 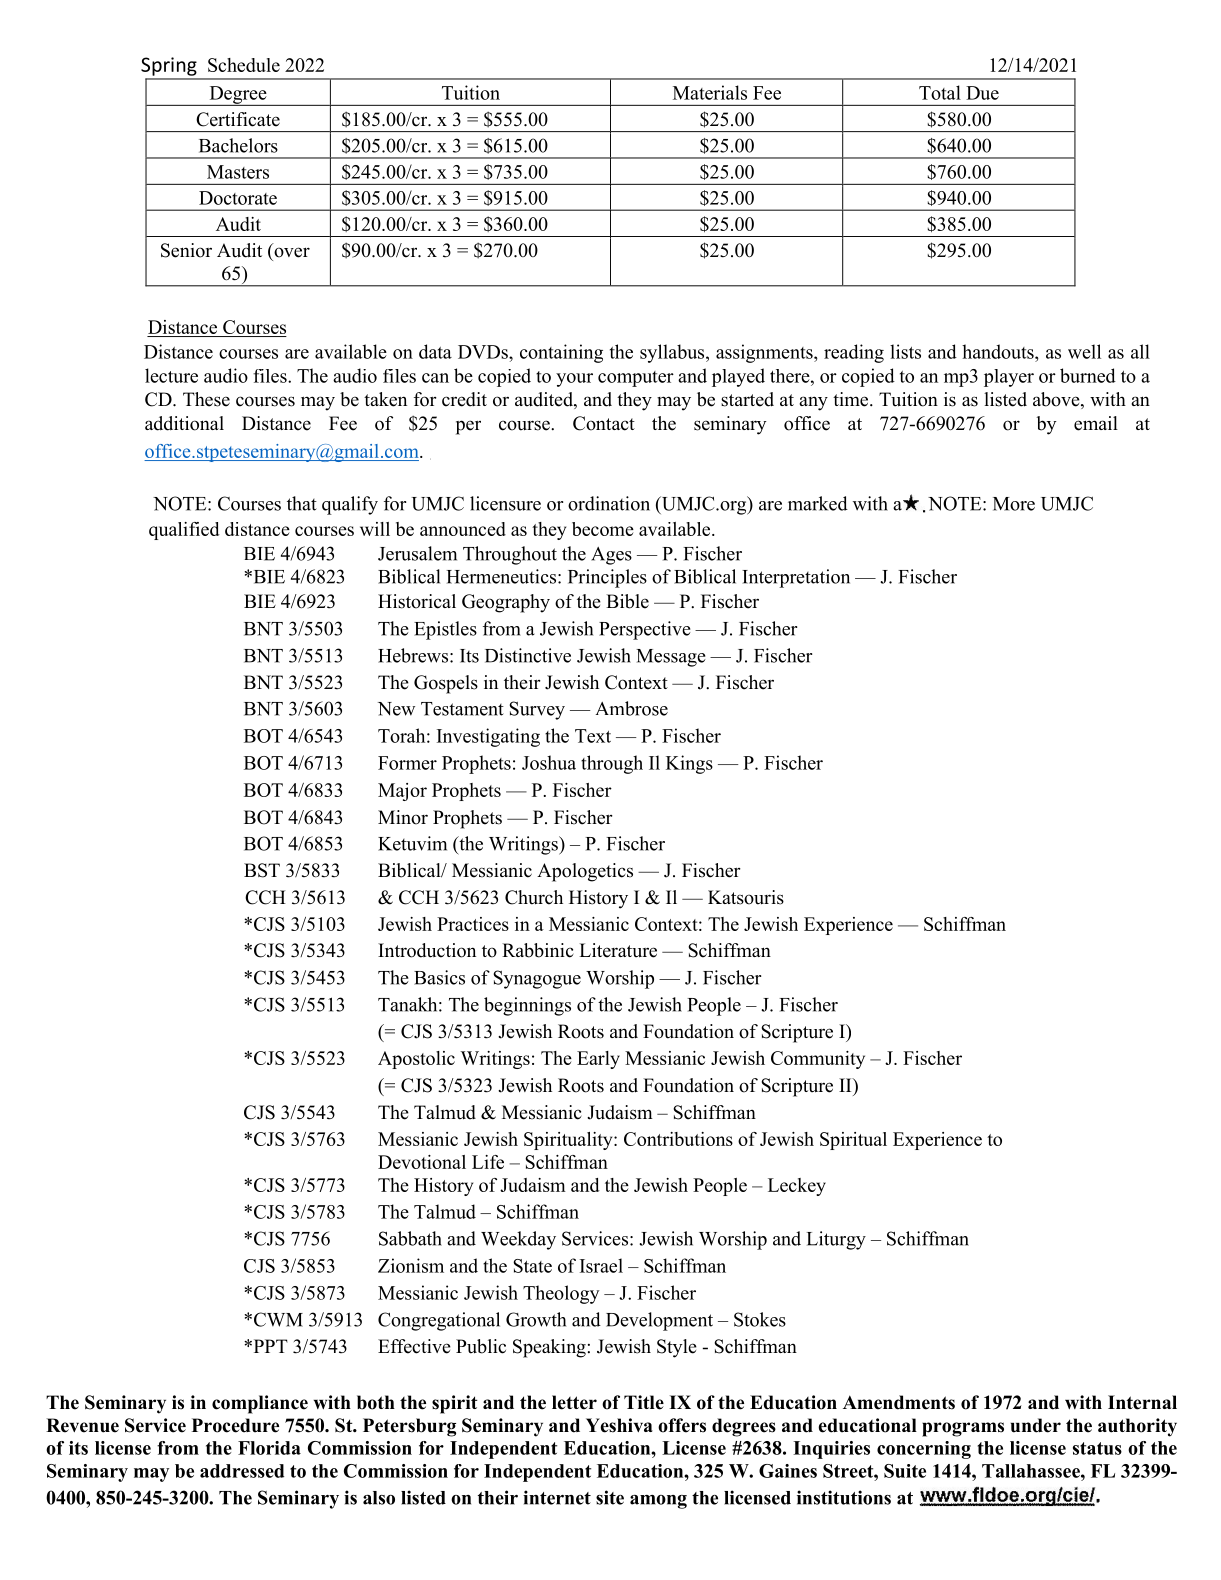 I want to click on addressed, so click(x=242, y=1471).
